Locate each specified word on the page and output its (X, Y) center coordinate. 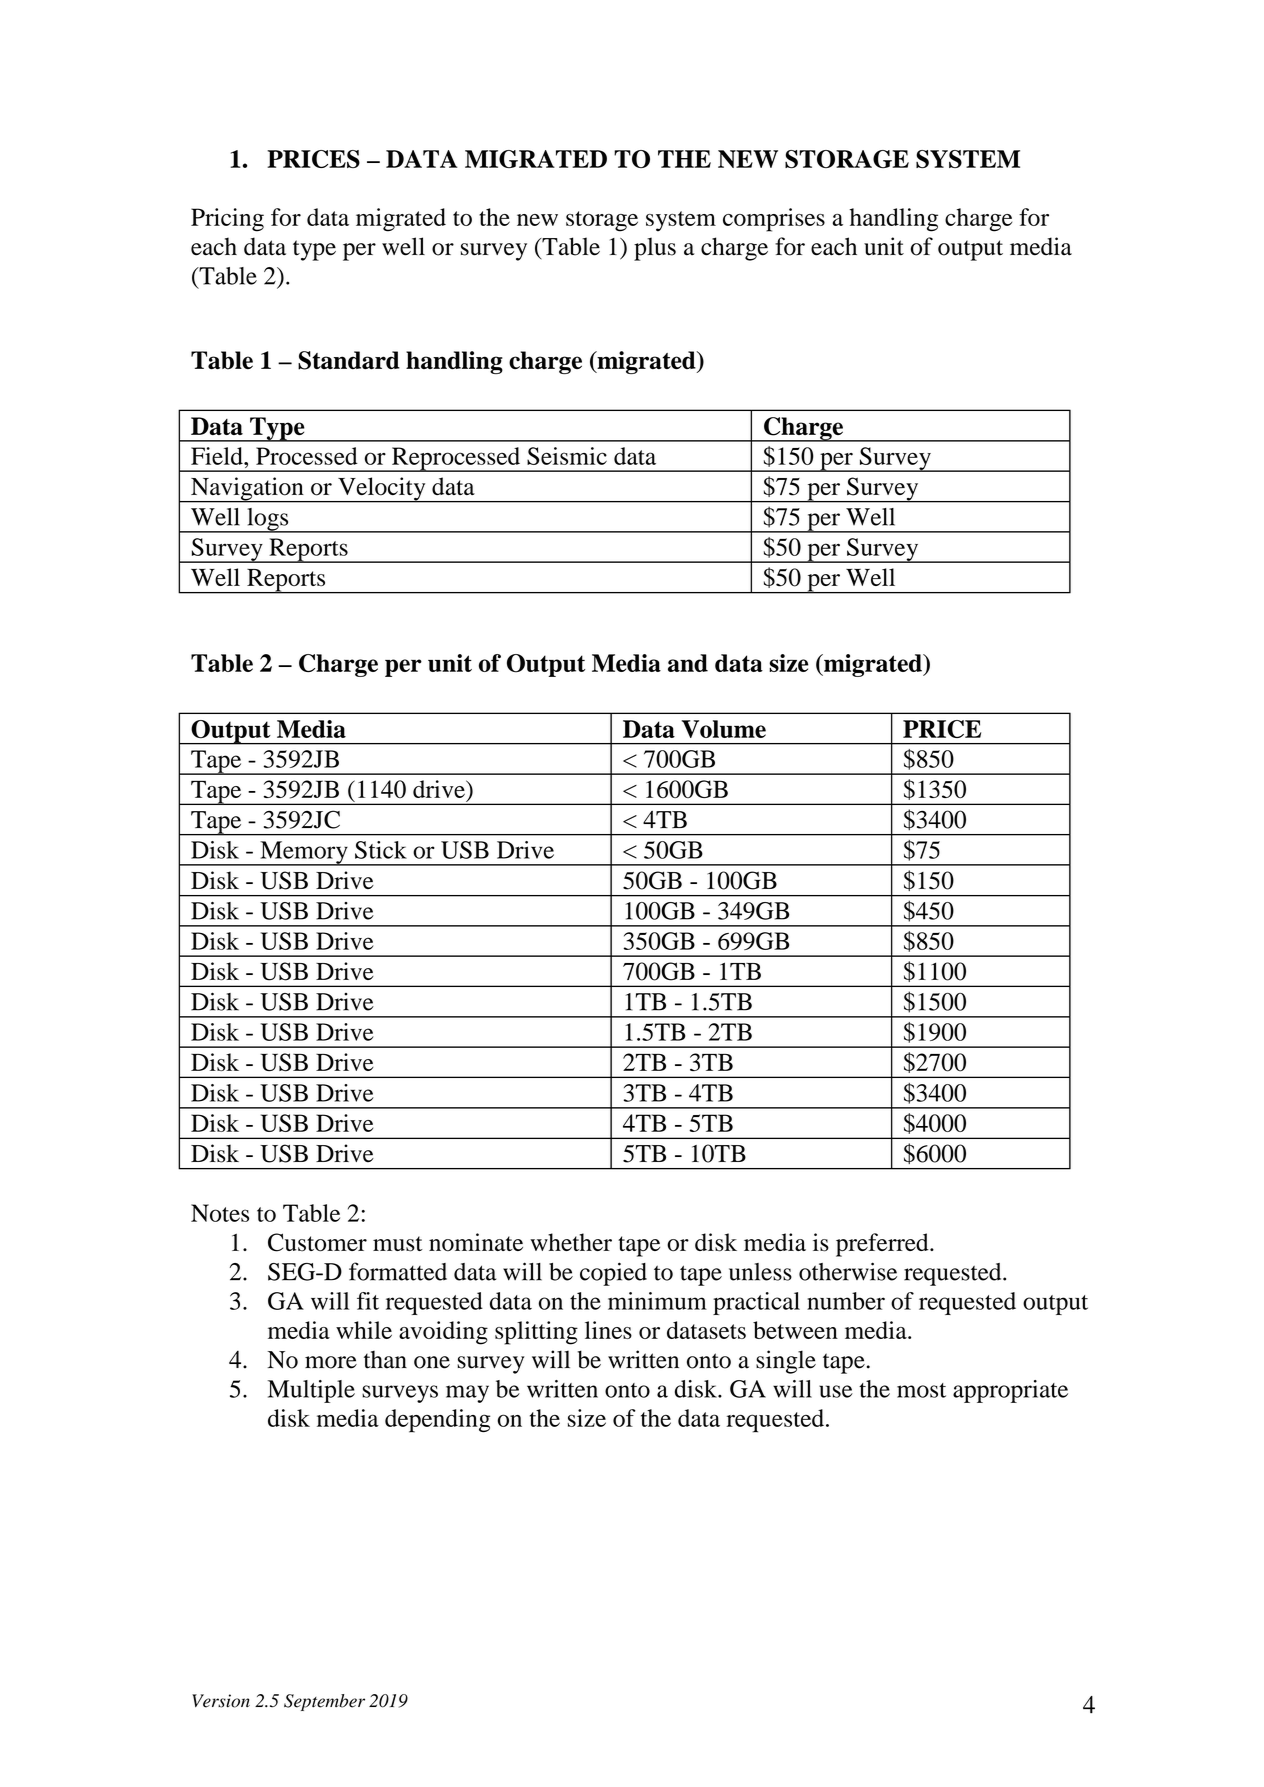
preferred (883, 1245)
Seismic (567, 456)
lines (608, 1330)
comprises (774, 220)
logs (268, 520)
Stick (381, 850)
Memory (304, 853)
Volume (724, 729)
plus (655, 249)
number (846, 1301)
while (364, 1330)
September (324, 1702)
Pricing (227, 220)
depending (437, 1421)
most (921, 1390)
